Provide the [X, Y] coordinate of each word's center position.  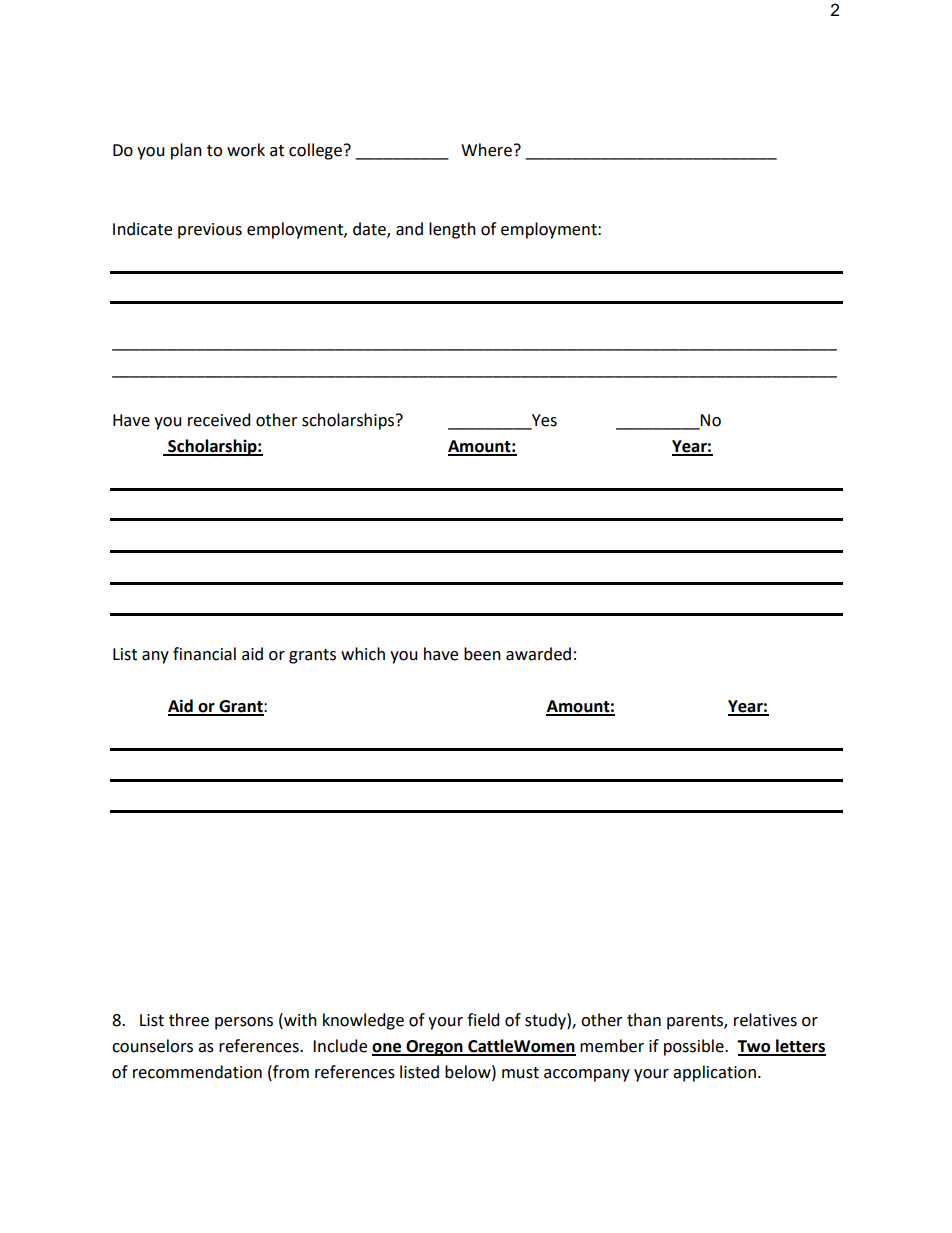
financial [204, 654]
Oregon [434, 1048]
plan [186, 151]
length [452, 230]
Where [486, 150]
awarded [538, 654]
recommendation [197, 1072]
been [482, 654]
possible [695, 1047]
